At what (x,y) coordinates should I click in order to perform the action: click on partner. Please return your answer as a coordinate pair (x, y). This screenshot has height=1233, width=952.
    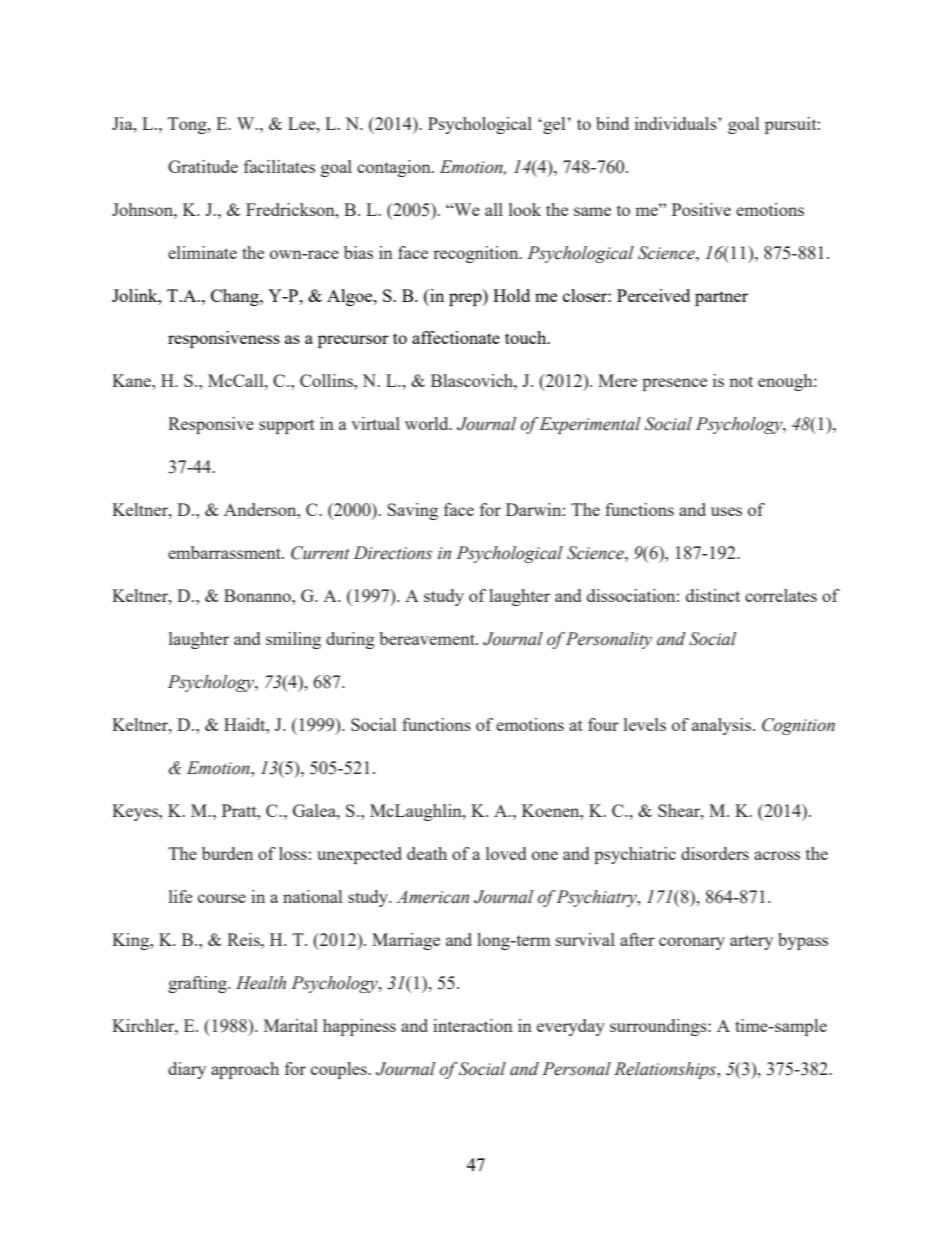
    Looking at the image, I should click on (721, 298).
